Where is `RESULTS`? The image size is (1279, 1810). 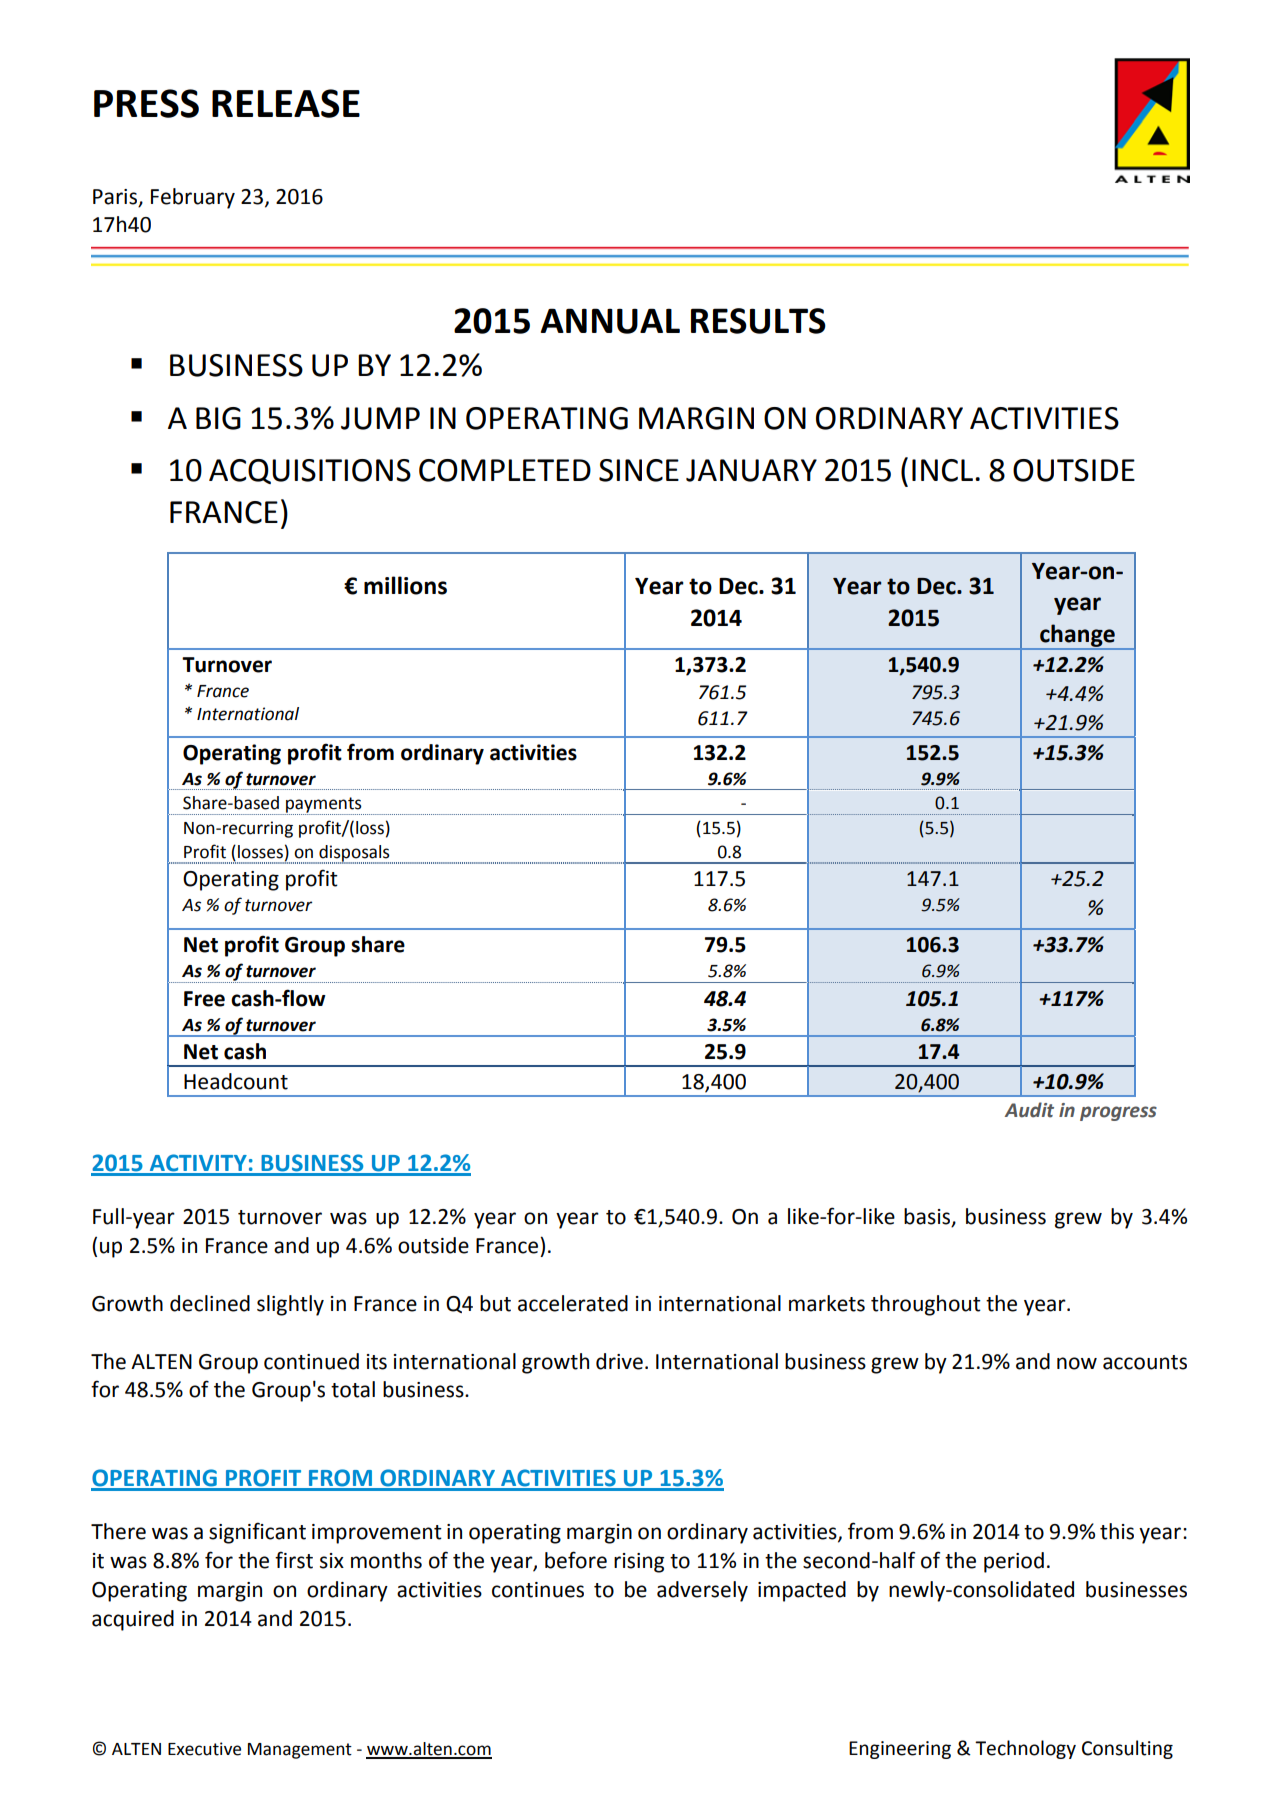 RESULTS is located at coordinates (758, 321).
